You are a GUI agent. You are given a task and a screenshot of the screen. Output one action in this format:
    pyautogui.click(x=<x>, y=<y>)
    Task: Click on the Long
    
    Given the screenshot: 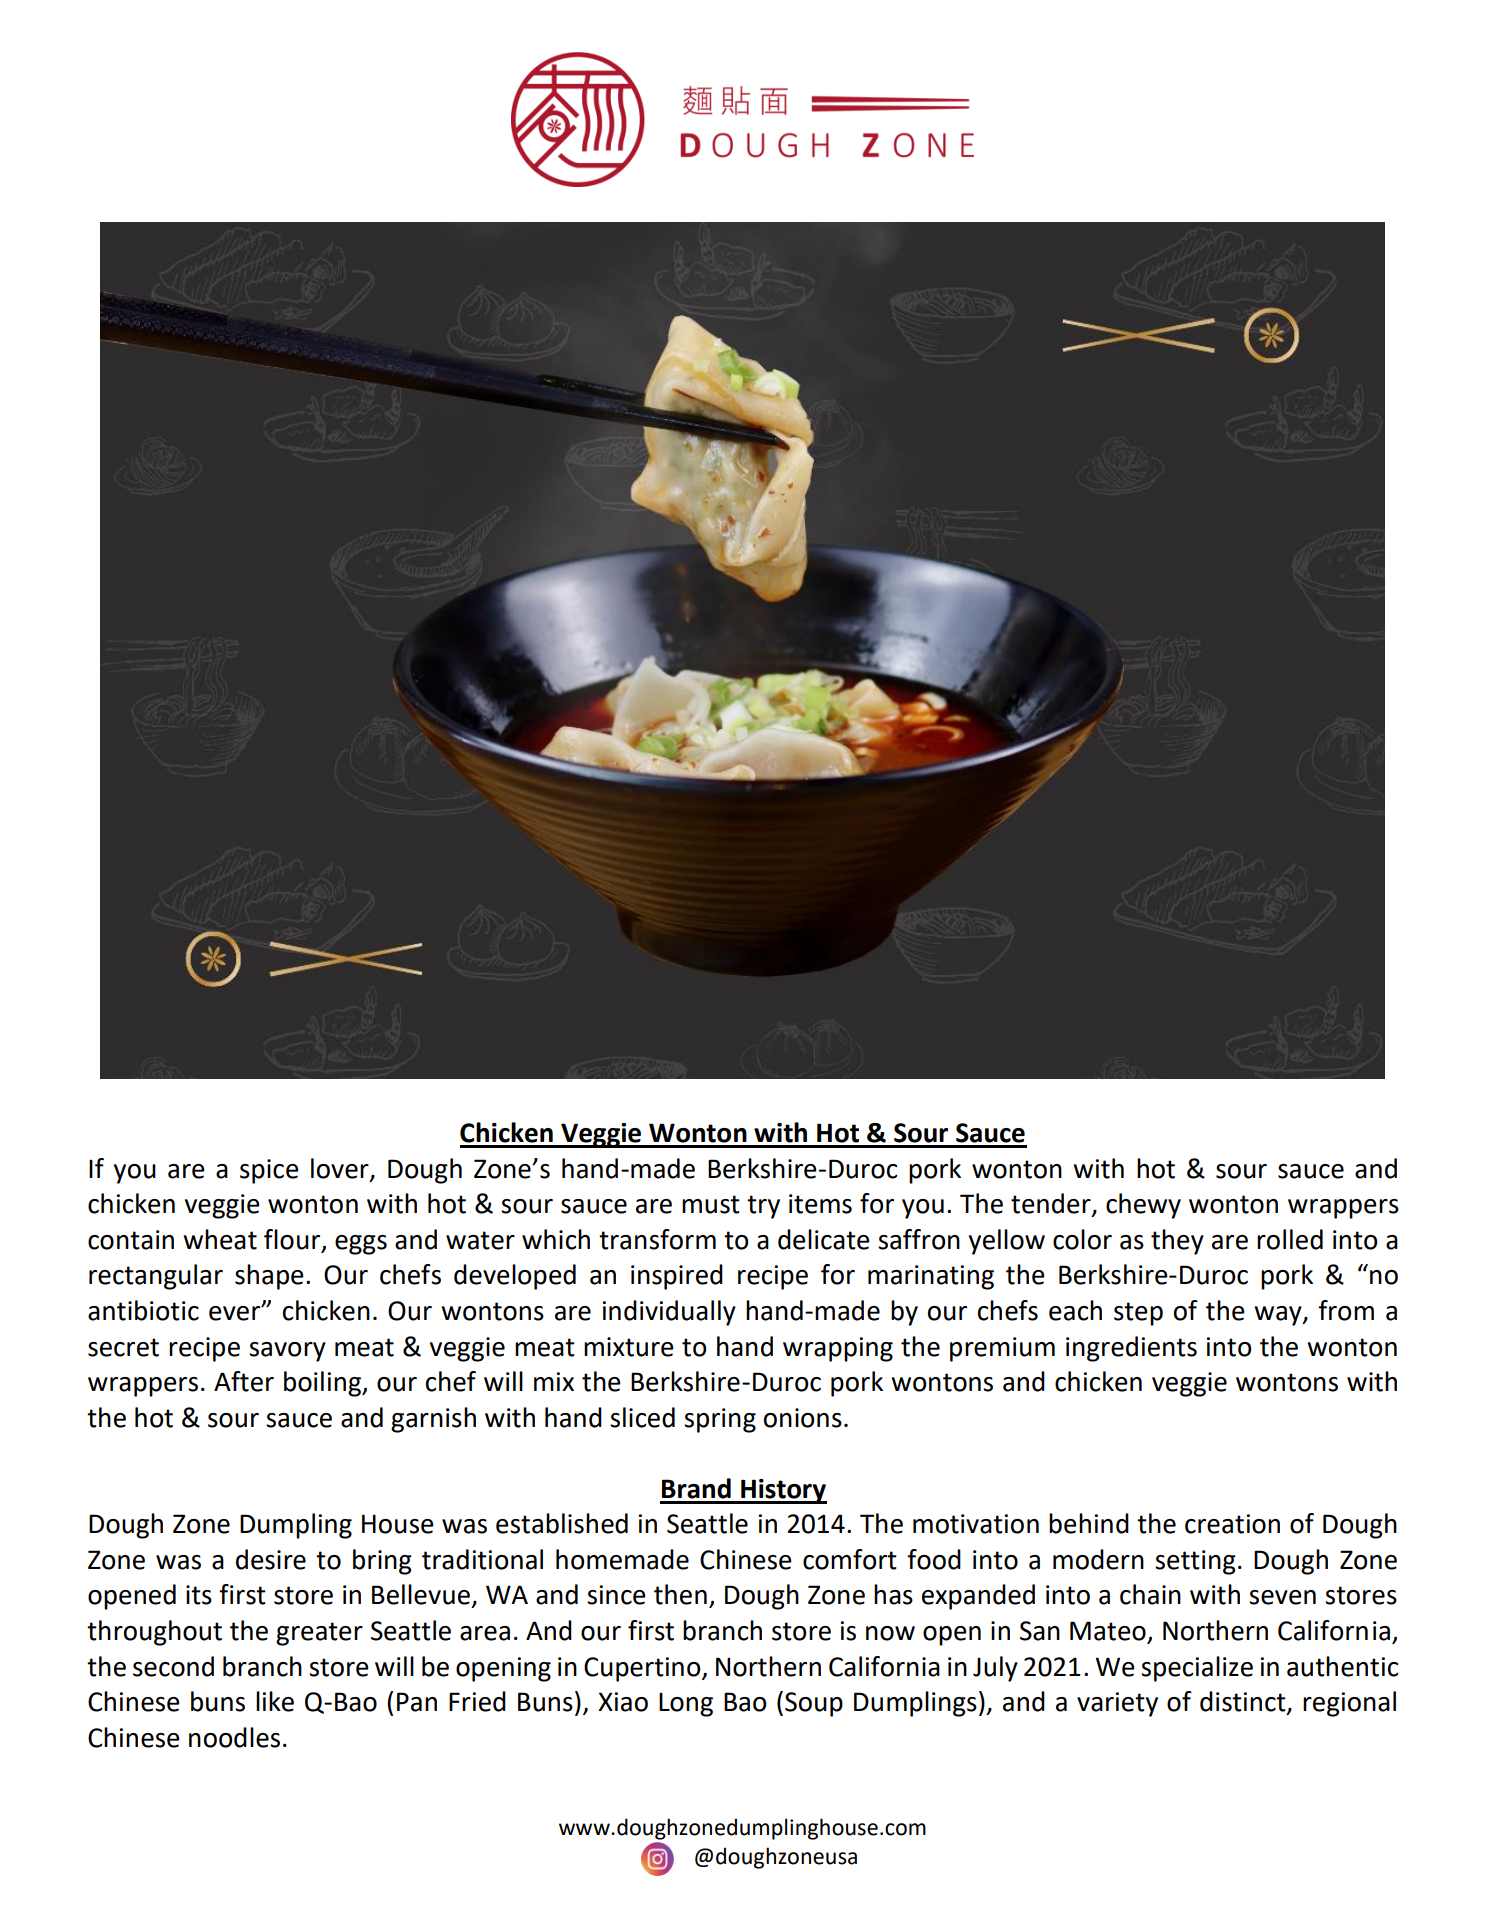 What is the action you would take?
    pyautogui.click(x=686, y=1705)
